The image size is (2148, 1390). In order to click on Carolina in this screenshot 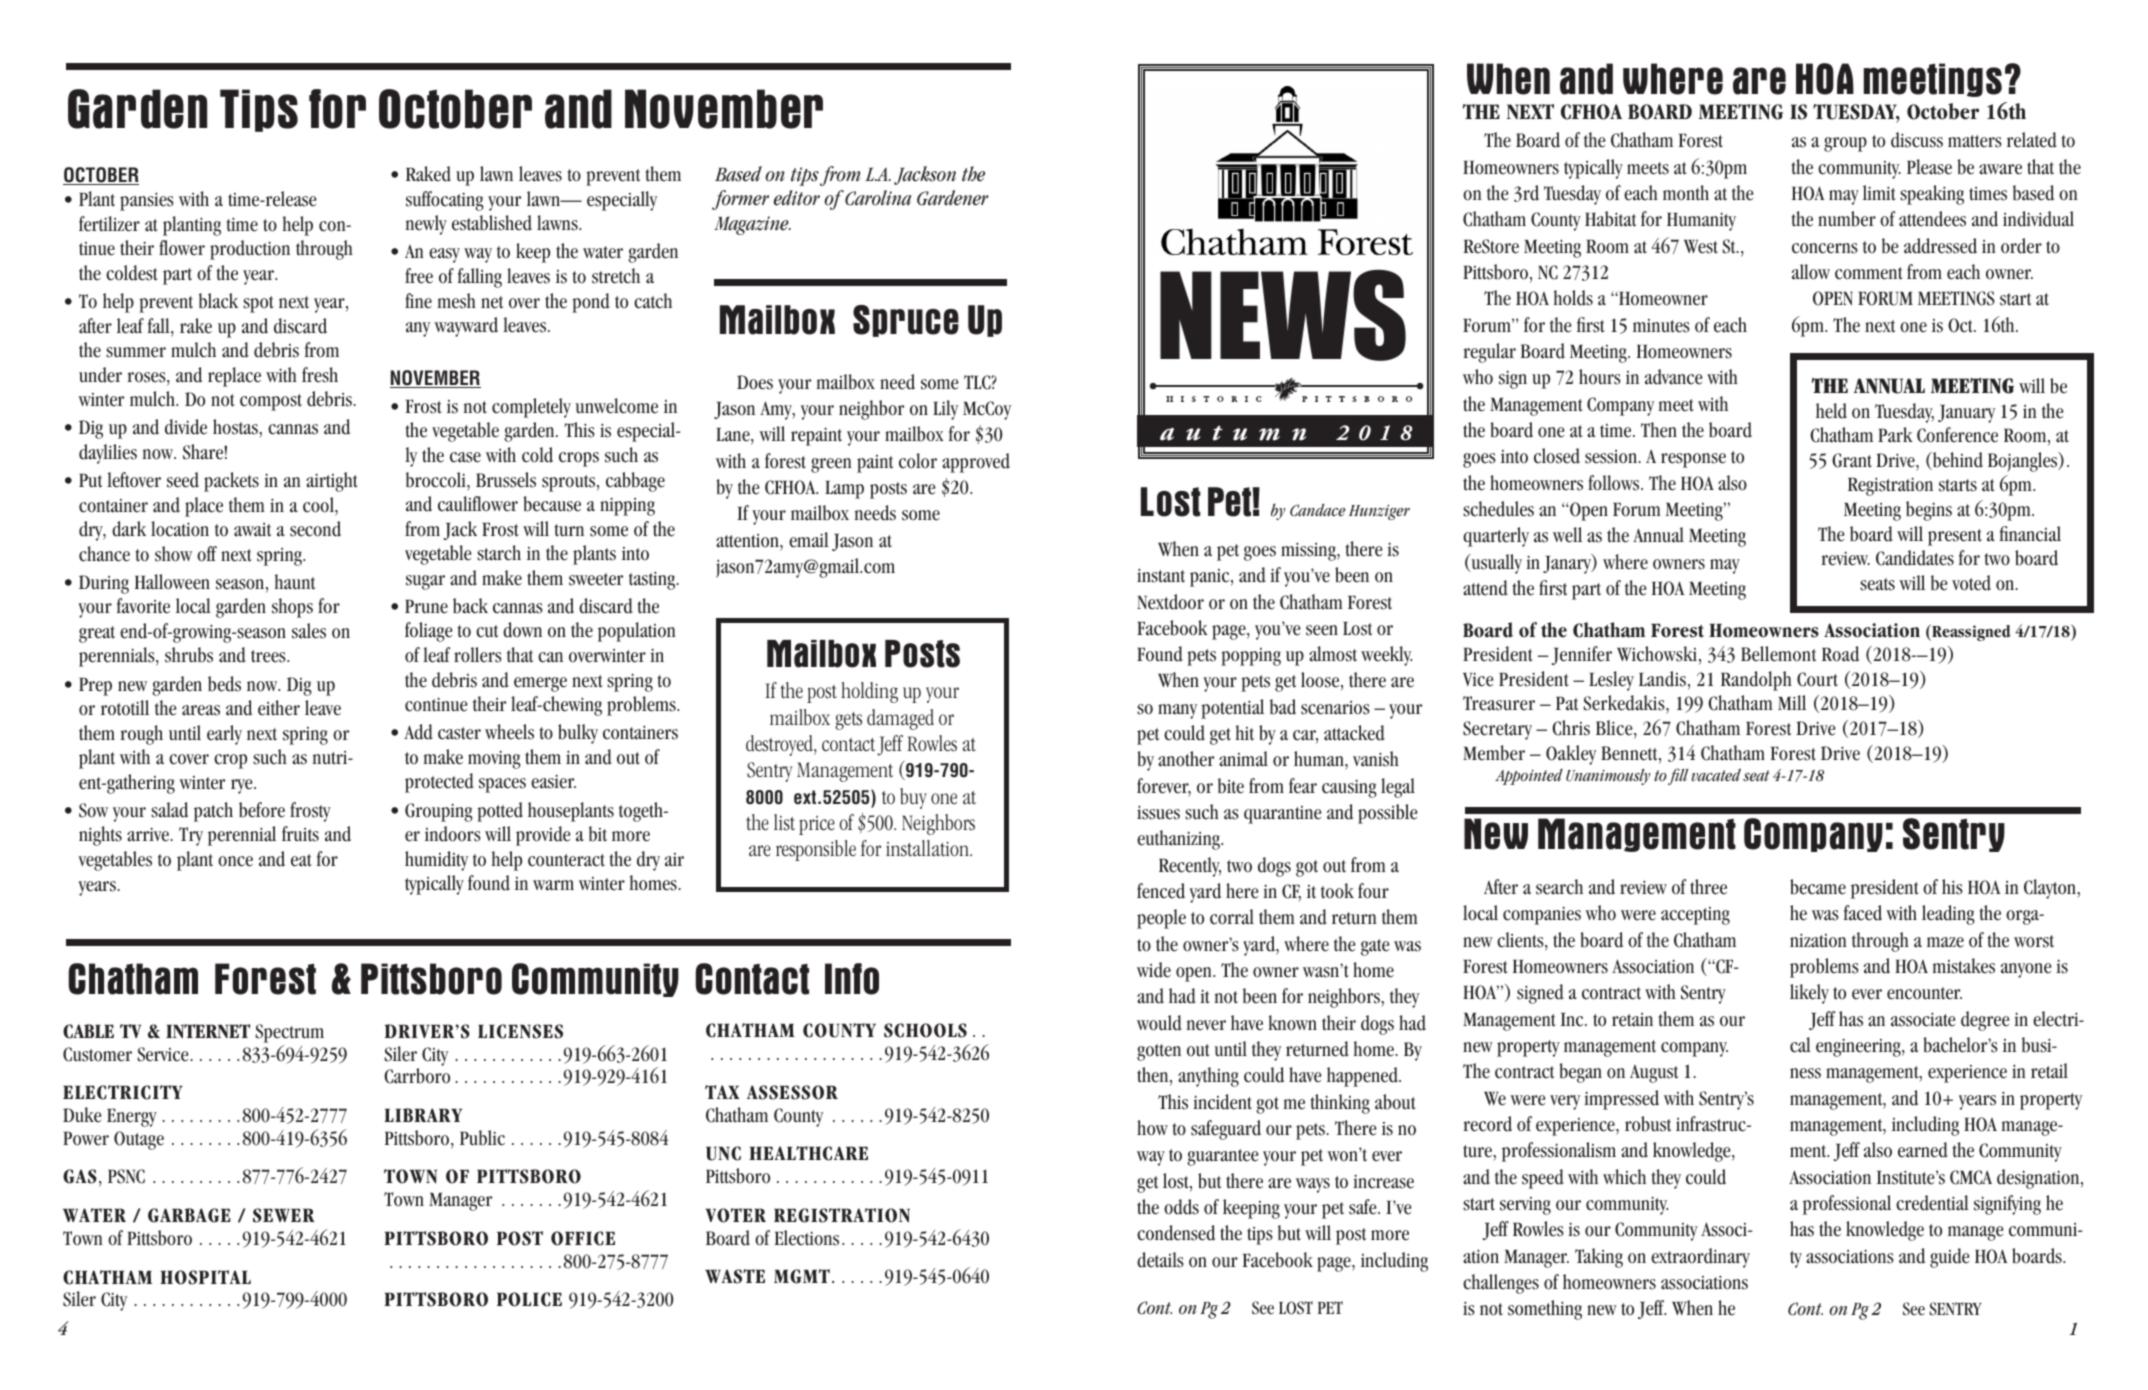, I will do `click(878, 198)`.
